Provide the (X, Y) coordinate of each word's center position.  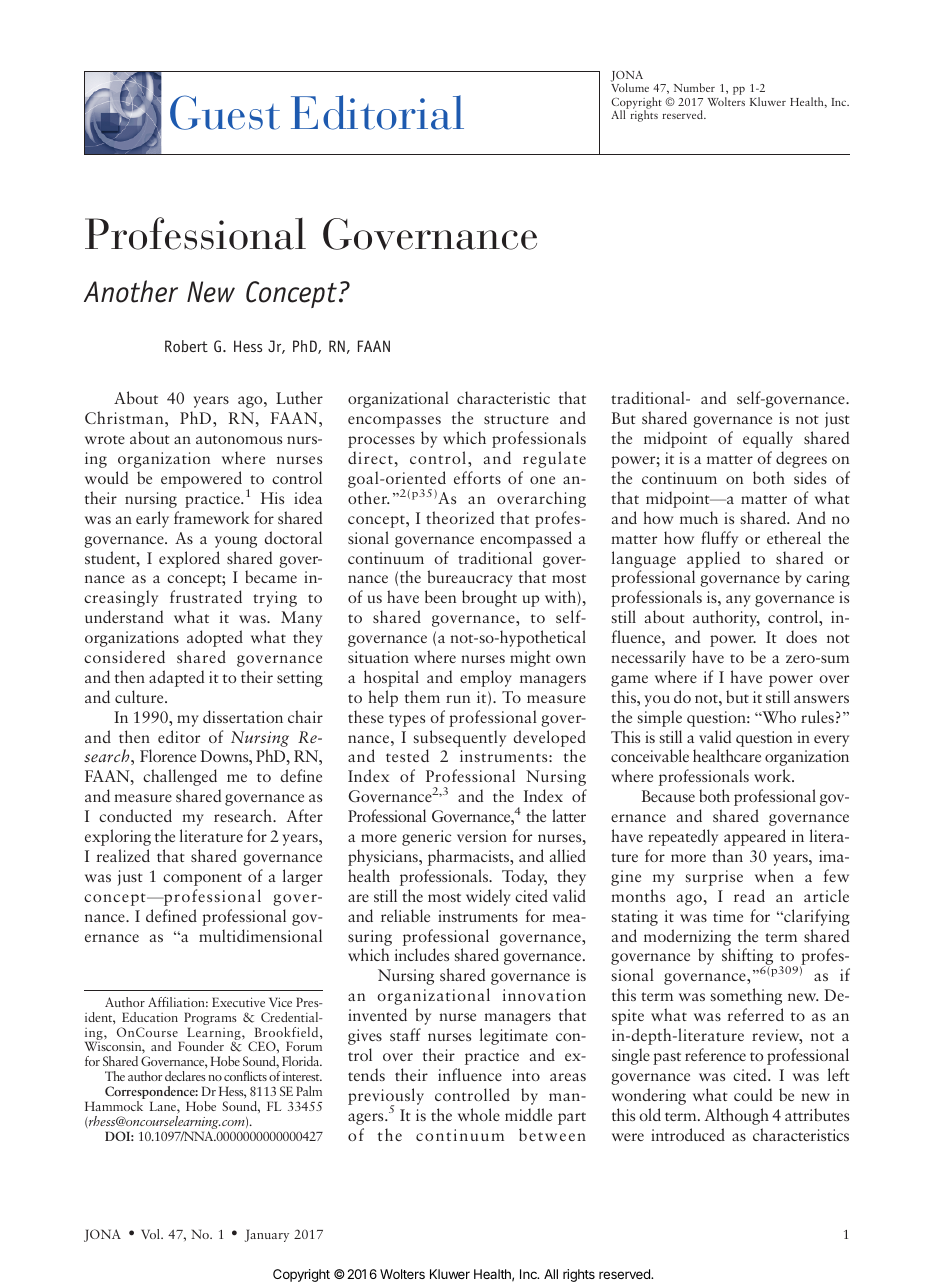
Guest (225, 112)
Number (694, 87)
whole (479, 1114)
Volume (630, 87)
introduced (688, 1134)
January (267, 1235)
